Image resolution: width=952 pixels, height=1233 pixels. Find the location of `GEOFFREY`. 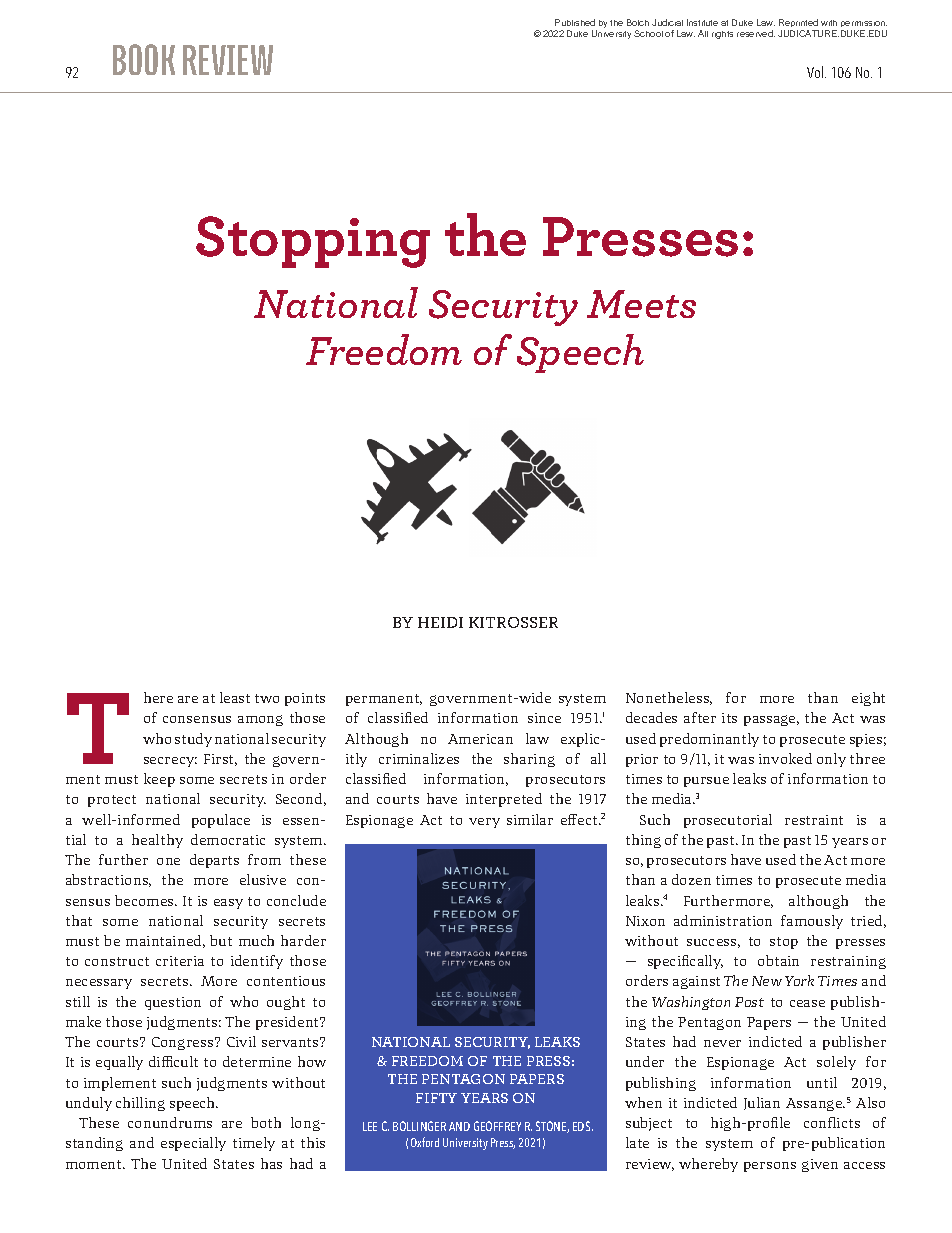

GEOFFREY is located at coordinates (497, 1126).
